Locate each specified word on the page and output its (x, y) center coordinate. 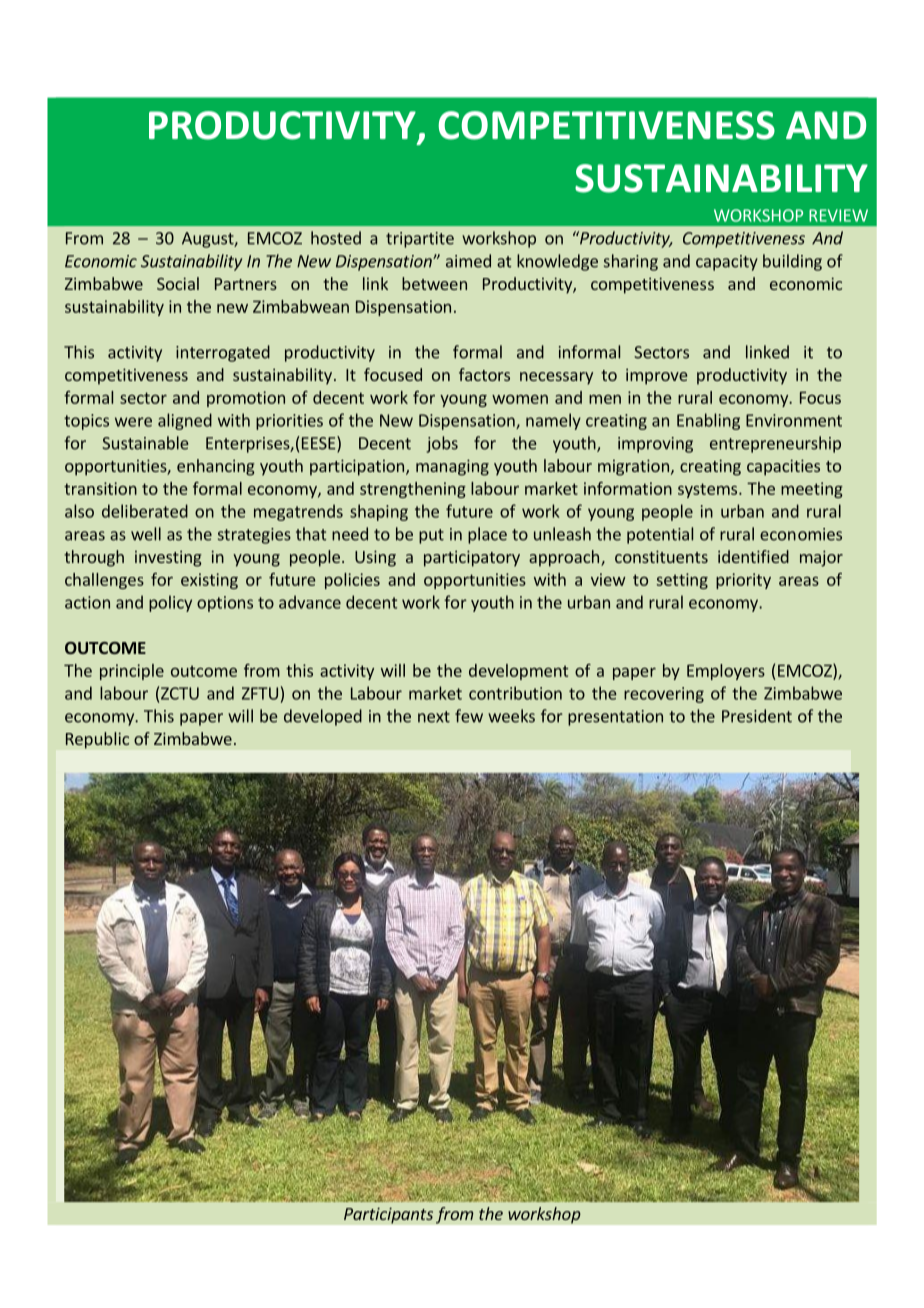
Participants (388, 1215)
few (469, 716)
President (757, 716)
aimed (468, 261)
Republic (97, 740)
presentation (615, 718)
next (434, 717)
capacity (727, 263)
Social (178, 283)
